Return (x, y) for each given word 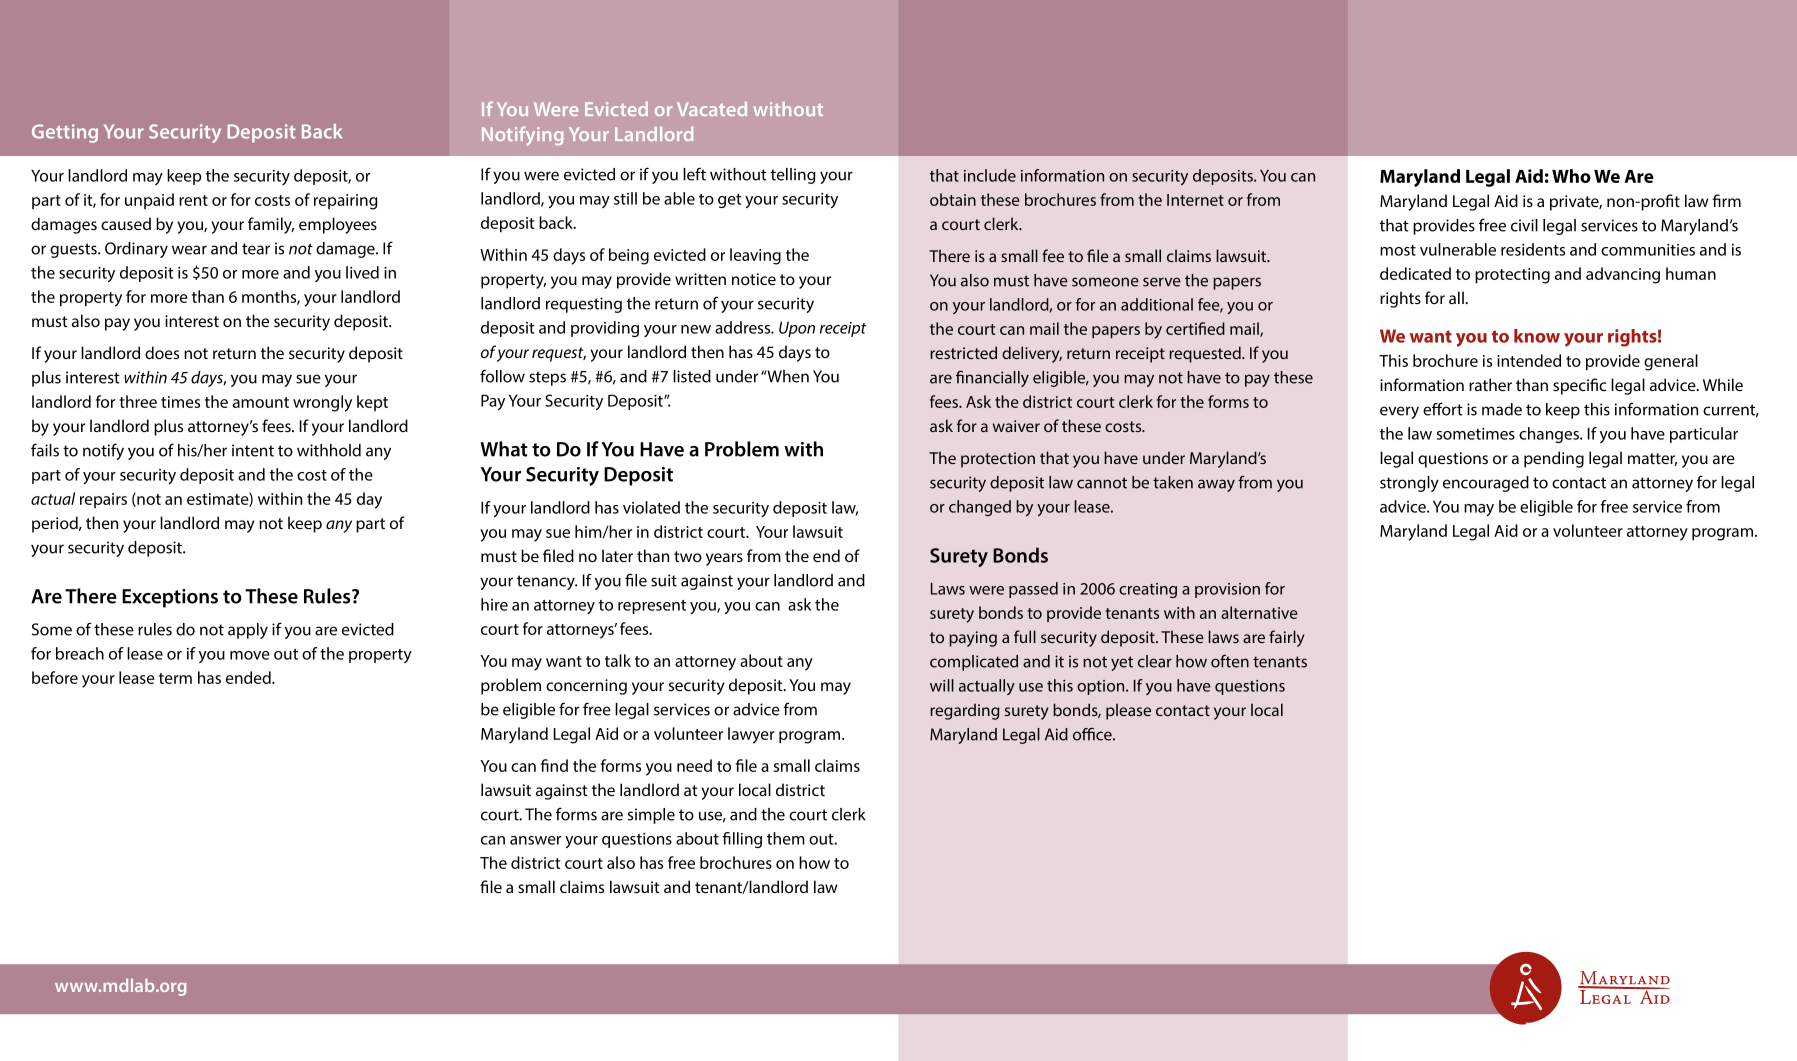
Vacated (712, 109)
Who (1571, 176)
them (786, 838)
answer (535, 840)
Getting (65, 133)
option (1102, 687)
